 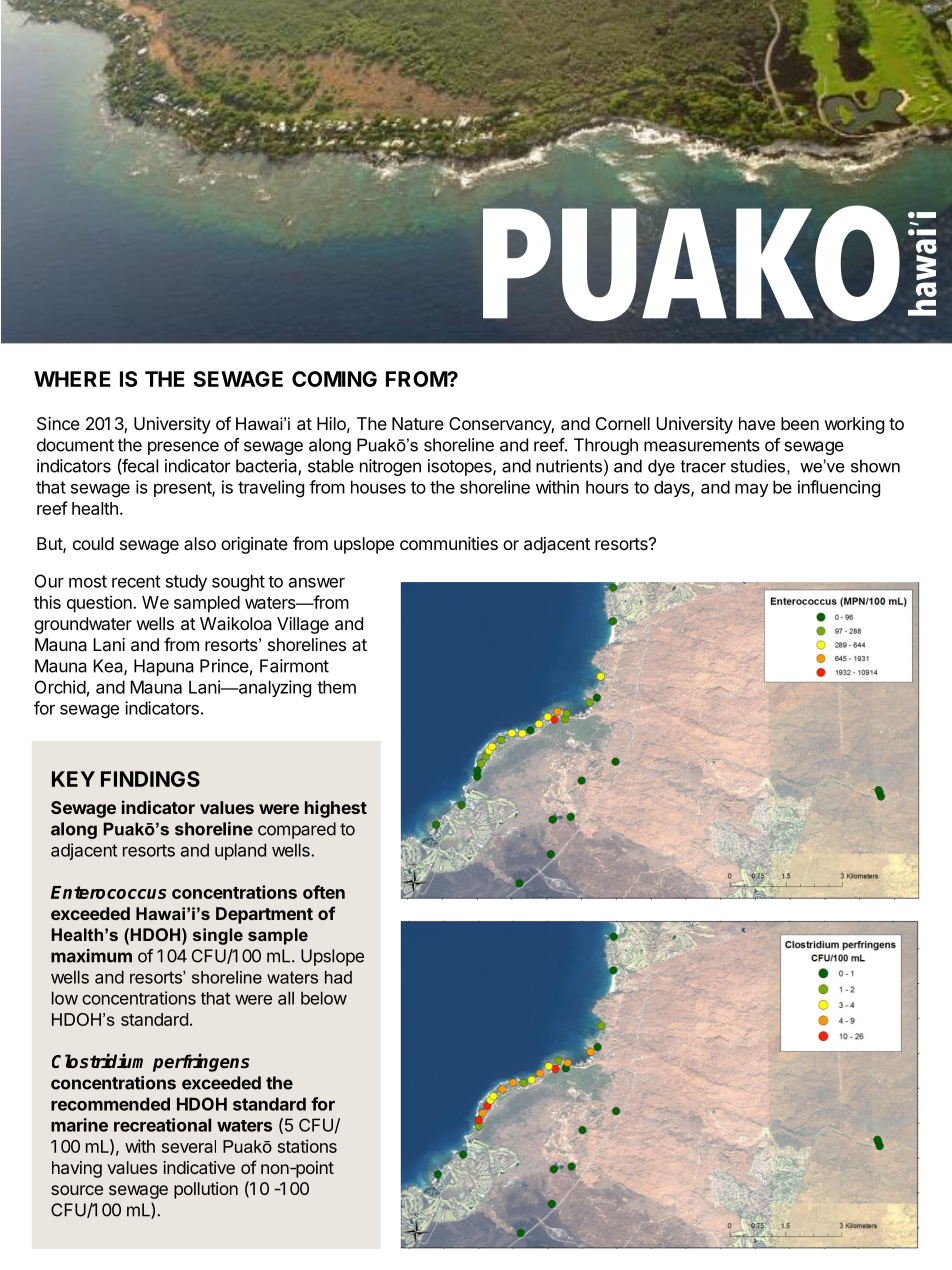 I want to click on Enterococcus, so click(x=108, y=892).
